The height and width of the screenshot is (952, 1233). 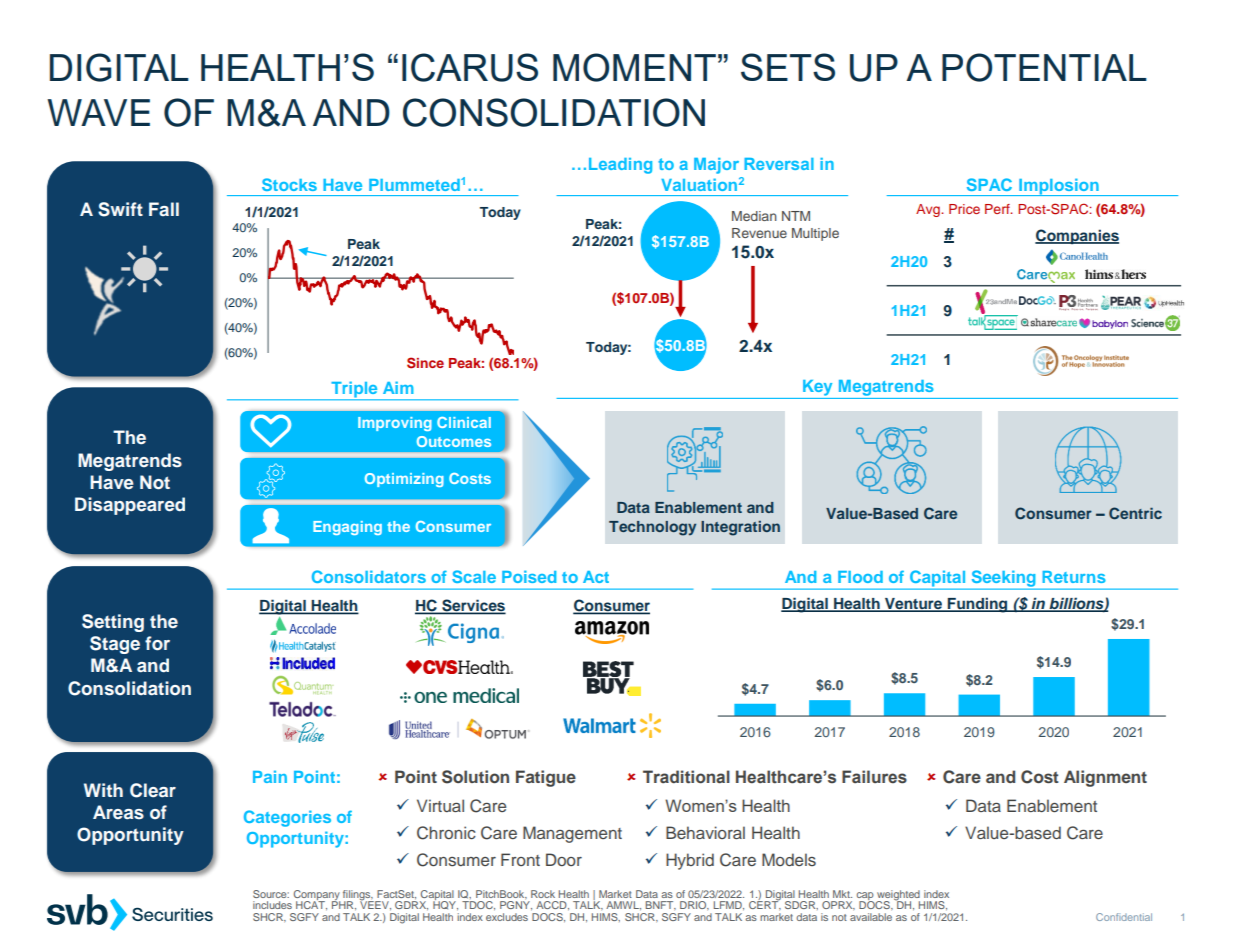 I want to click on POTENTIAL, so click(x=1044, y=67).
